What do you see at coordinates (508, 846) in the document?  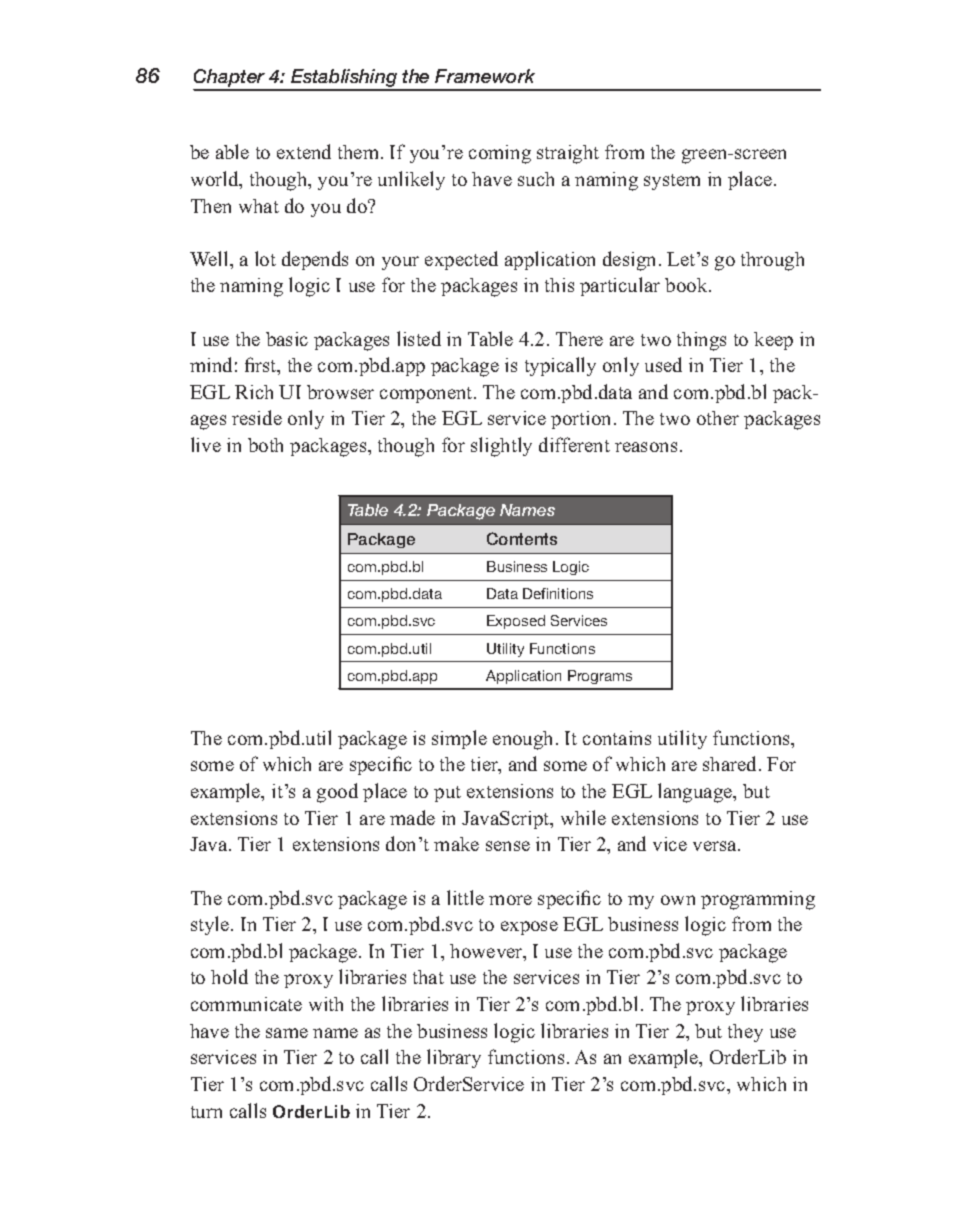 I see `sense` at bounding box center [508, 846].
